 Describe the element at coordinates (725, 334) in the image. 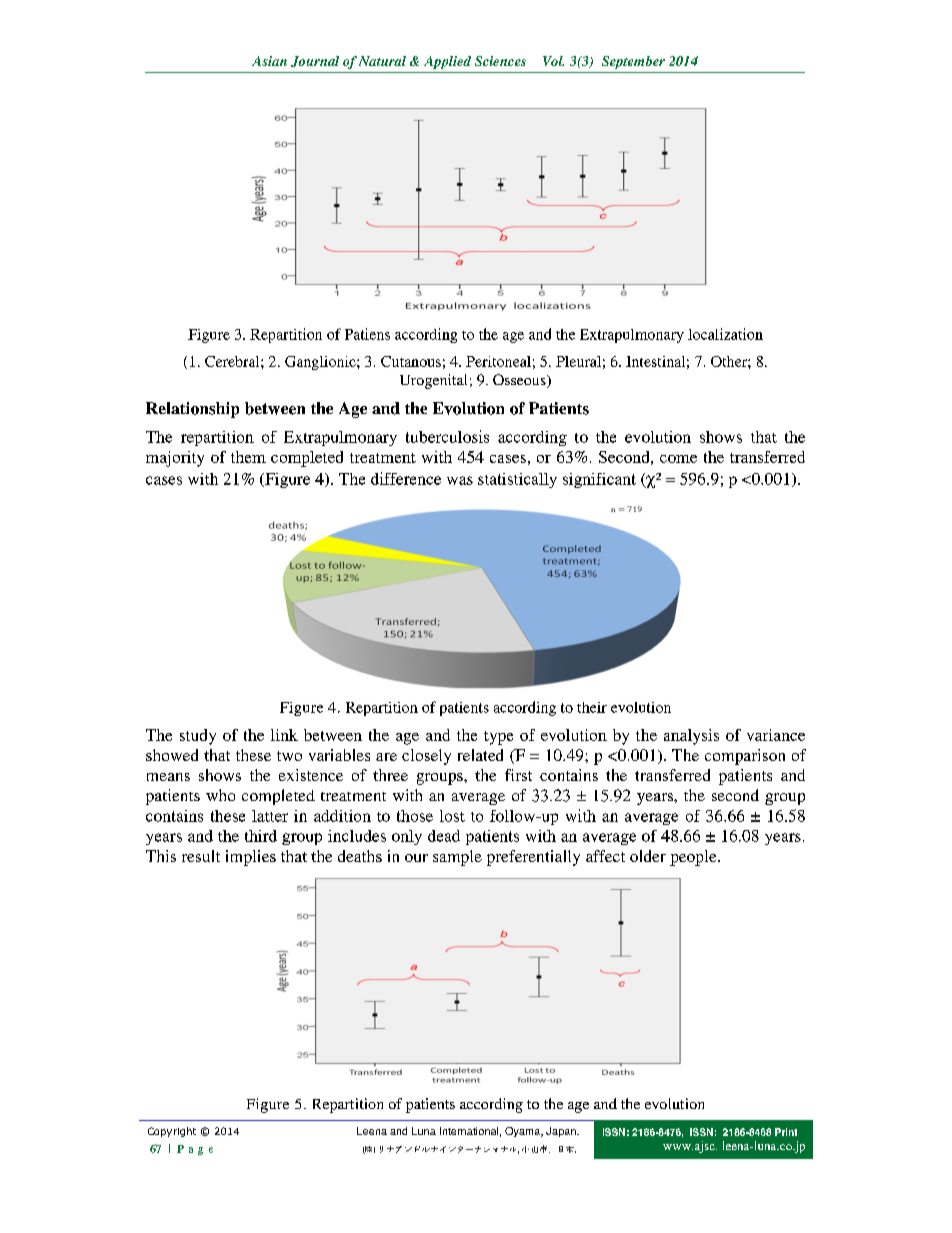

I see `localization` at that location.
